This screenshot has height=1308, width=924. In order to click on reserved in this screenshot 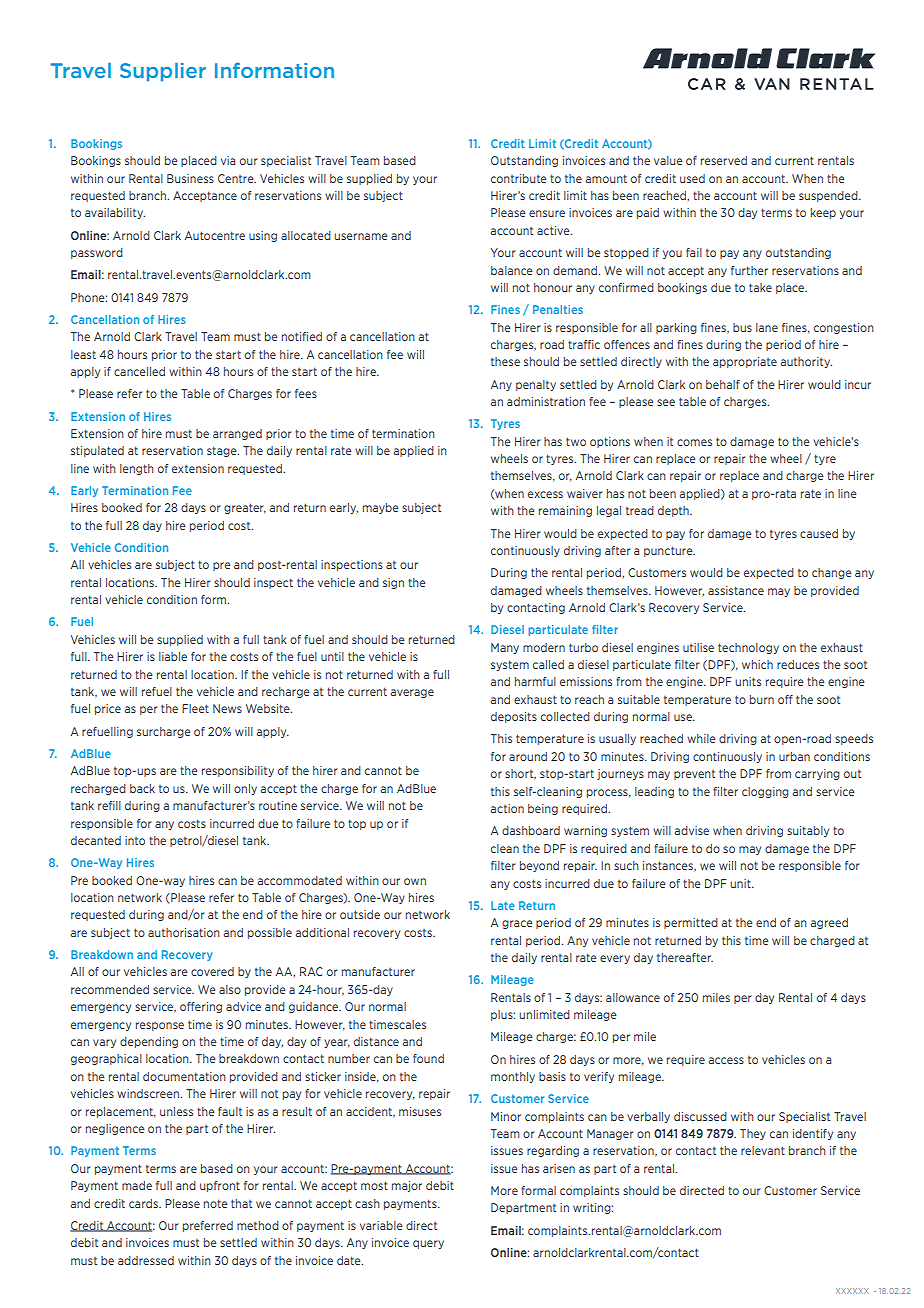, I will do `click(724, 160)`.
